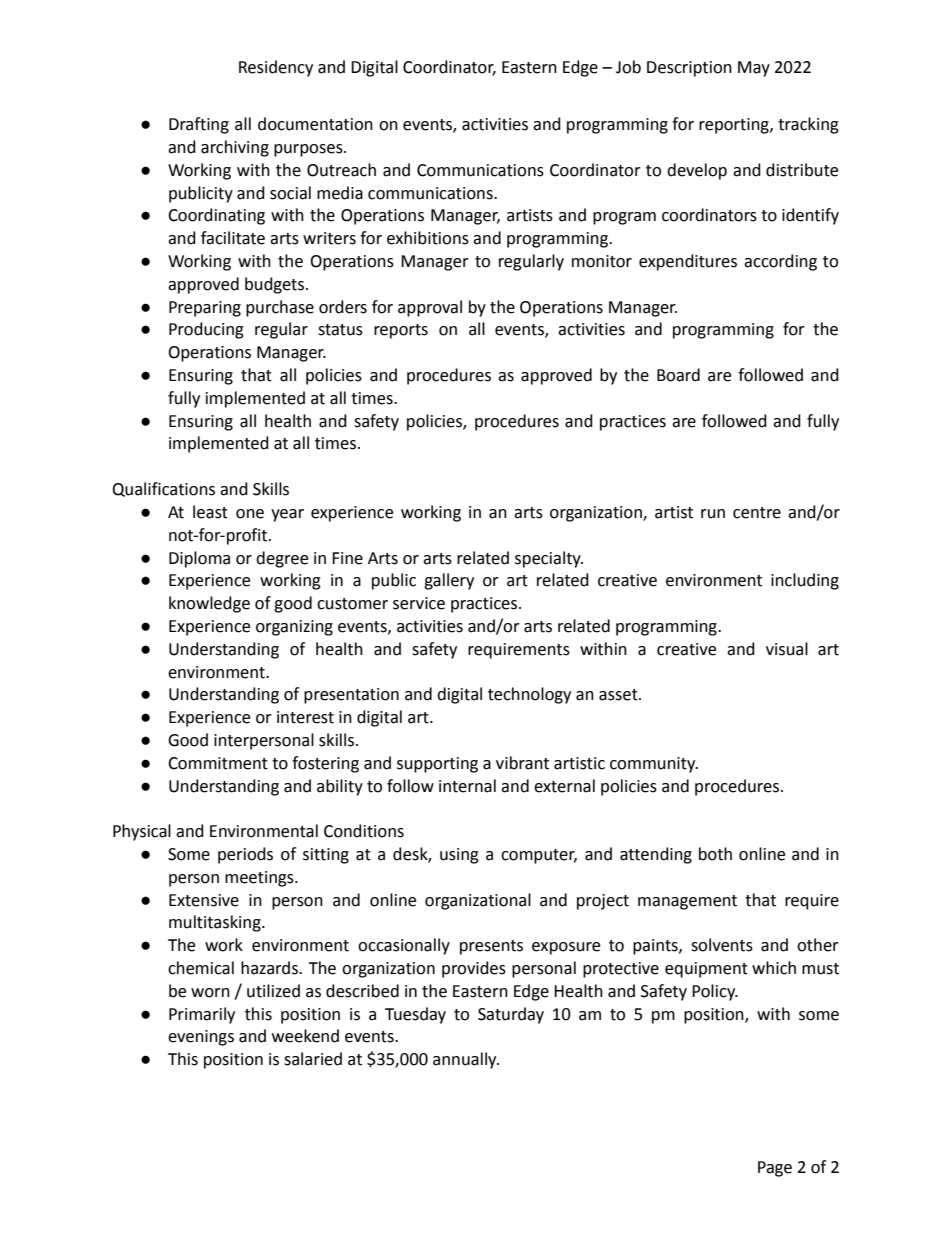 The width and height of the document is (952, 1233). What do you see at coordinates (628, 67) in the document?
I see `Job` at bounding box center [628, 67].
